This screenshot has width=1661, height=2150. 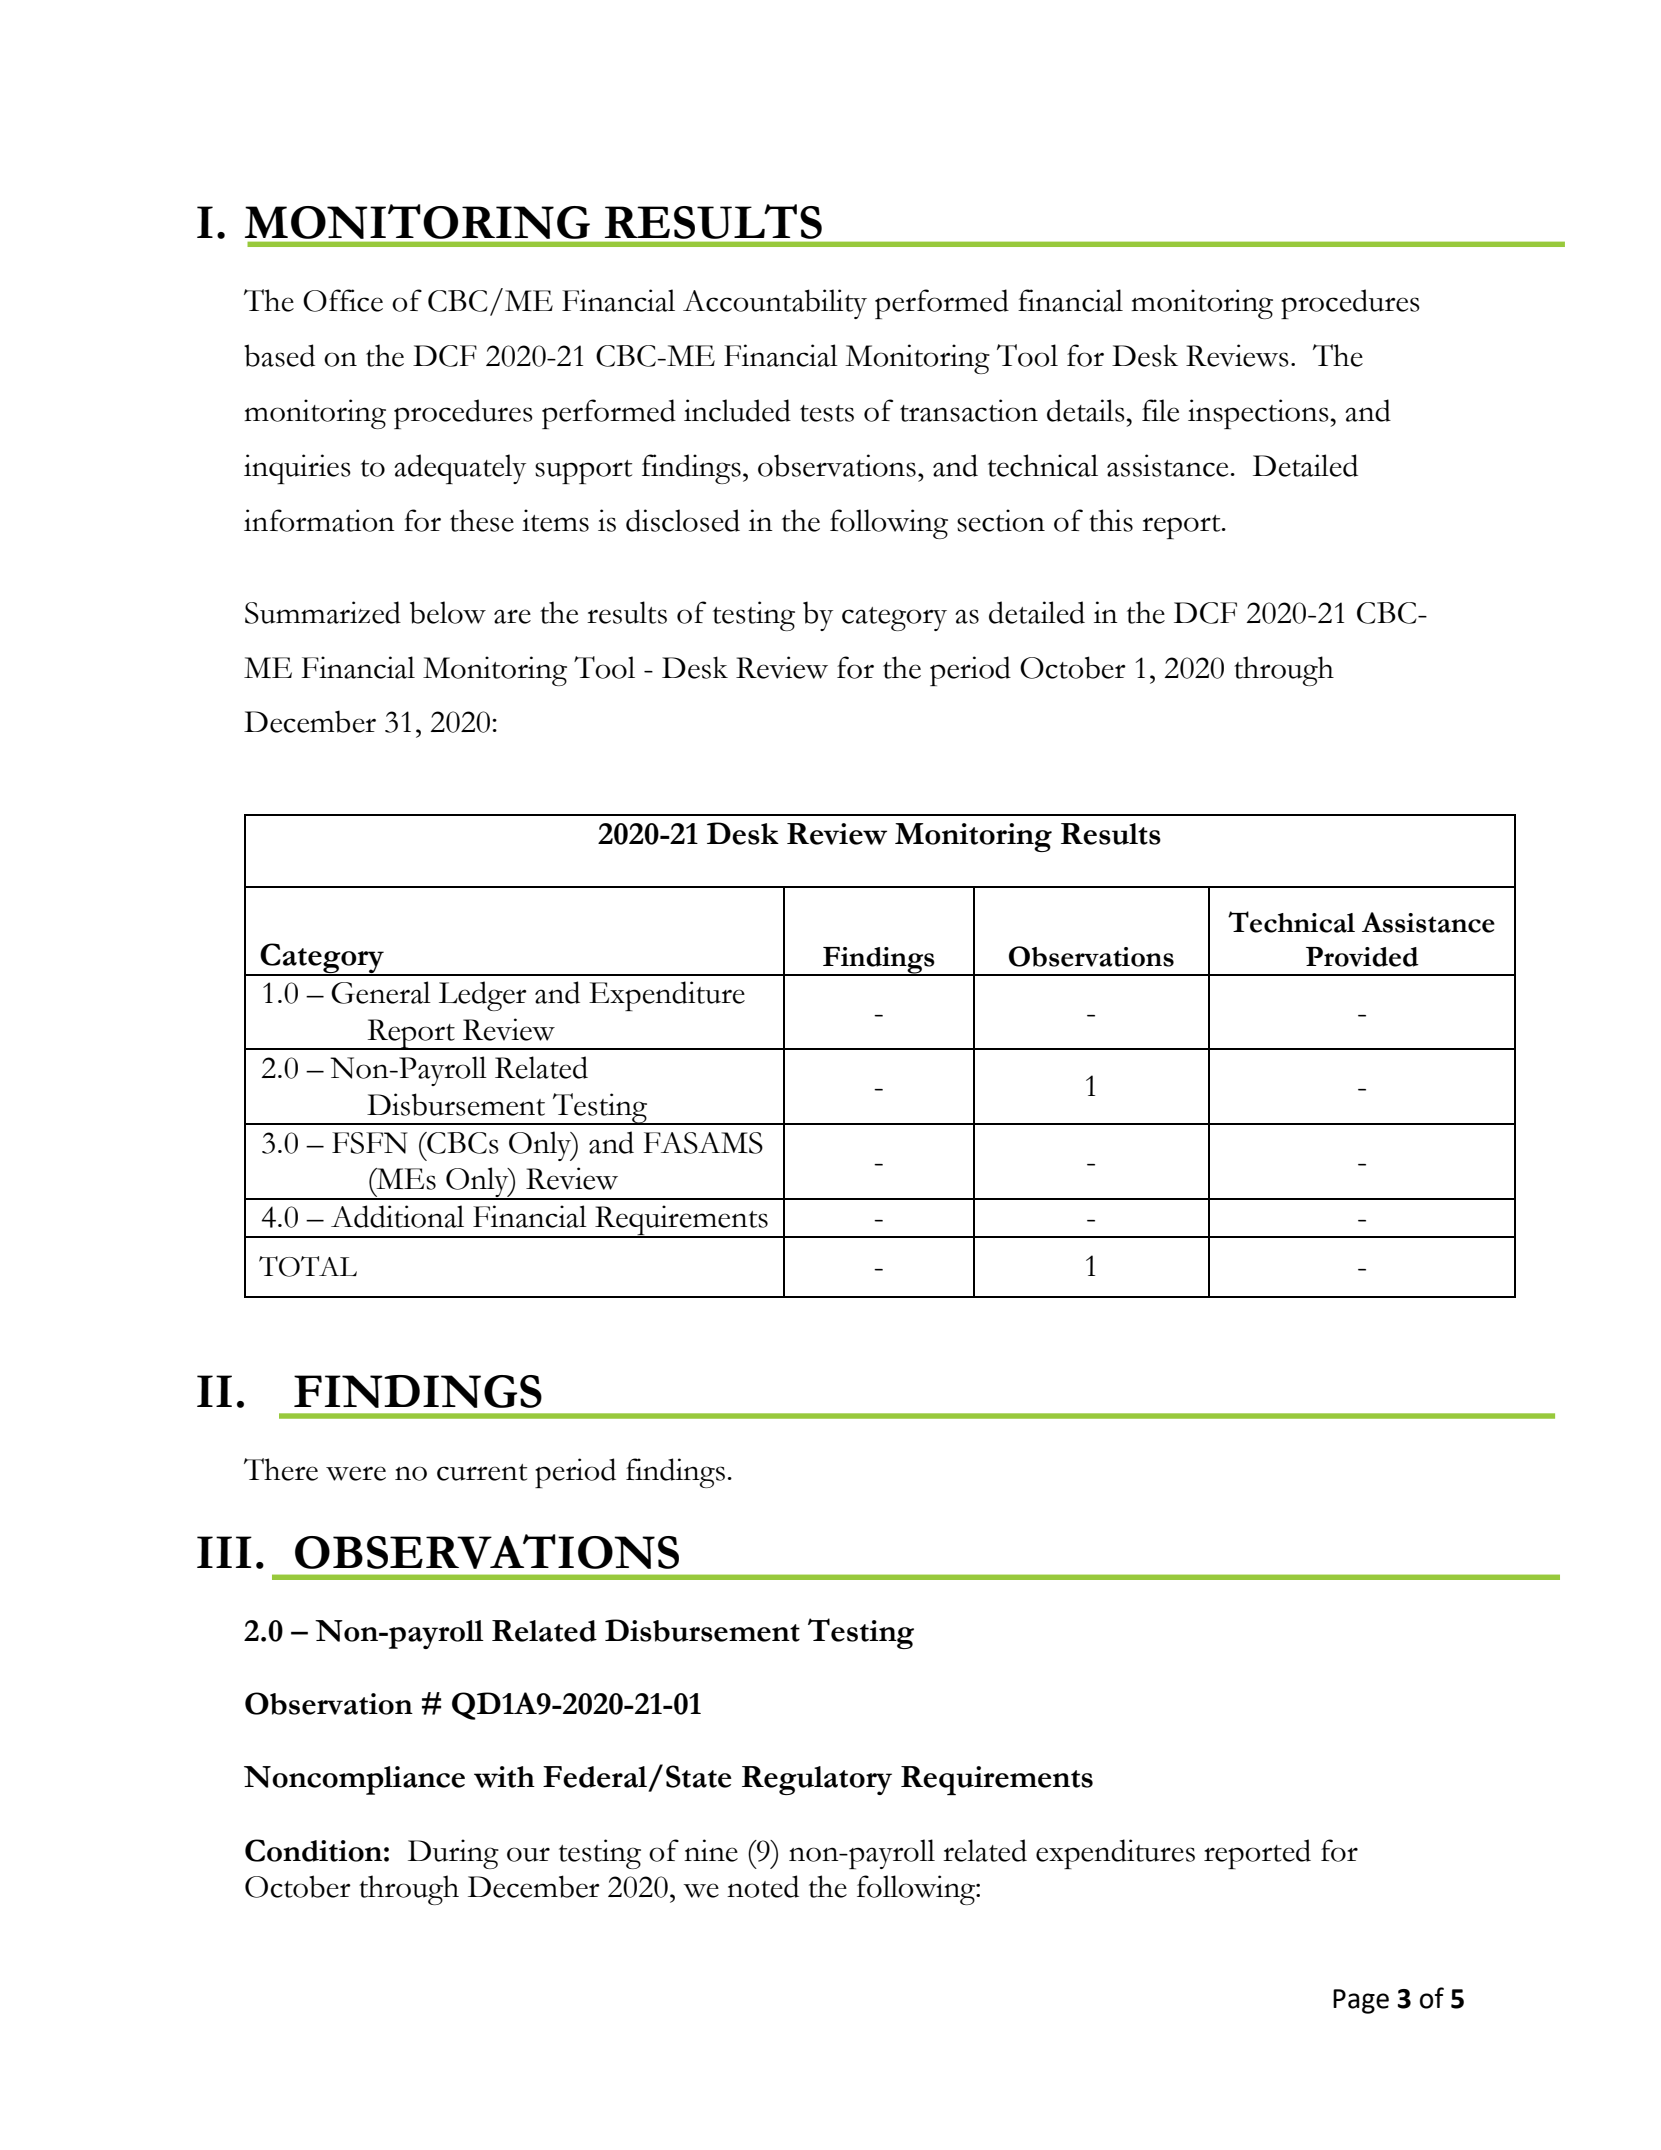 What do you see at coordinates (343, 300) in the screenshot?
I see `Office` at bounding box center [343, 300].
